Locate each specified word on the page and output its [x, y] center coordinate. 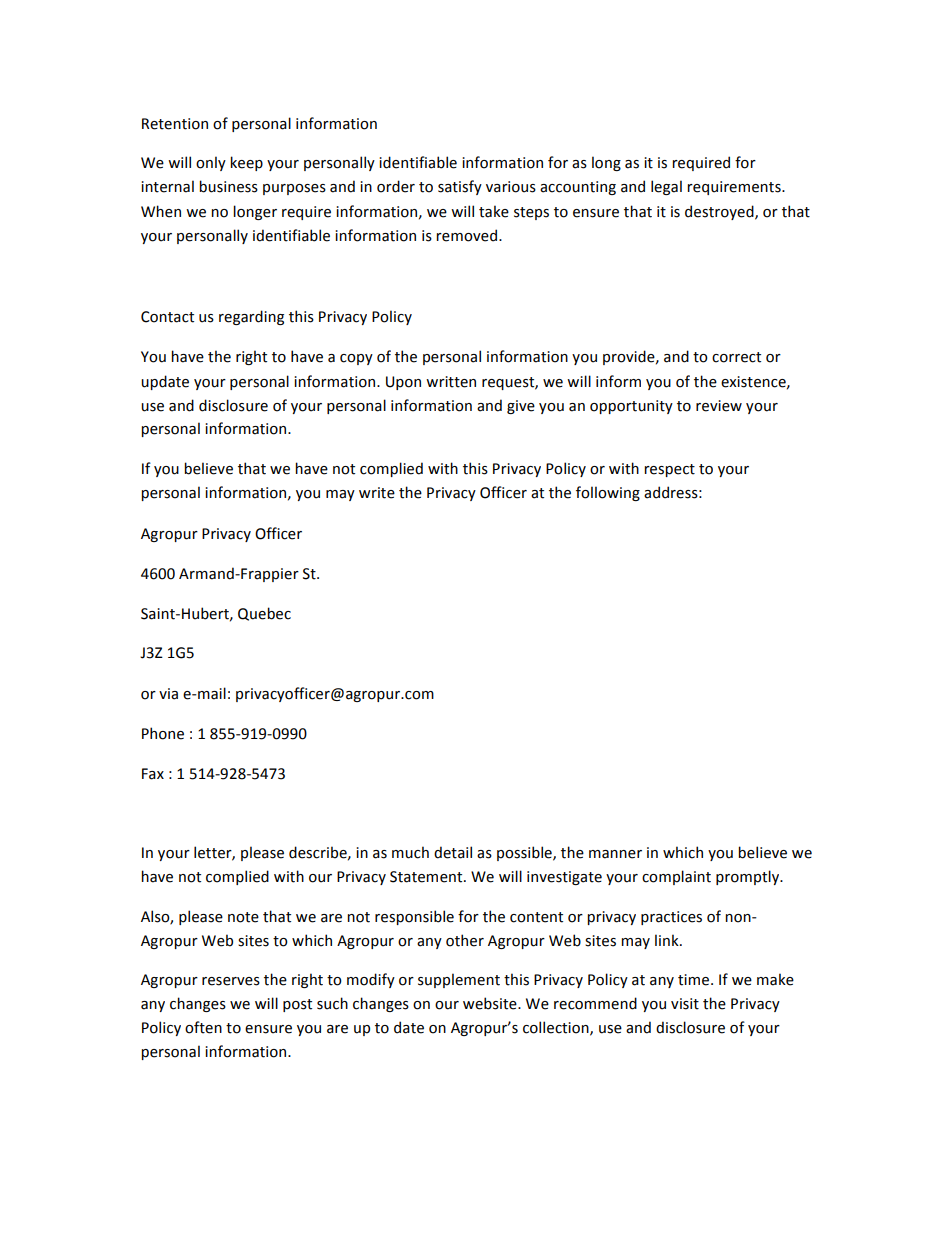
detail [453, 852]
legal [666, 187]
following [608, 493]
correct [736, 357]
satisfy [460, 187]
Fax [153, 774]
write [377, 493]
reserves [231, 981]
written [451, 382]
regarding [251, 317]
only [211, 163]
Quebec [264, 614]
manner [615, 854]
